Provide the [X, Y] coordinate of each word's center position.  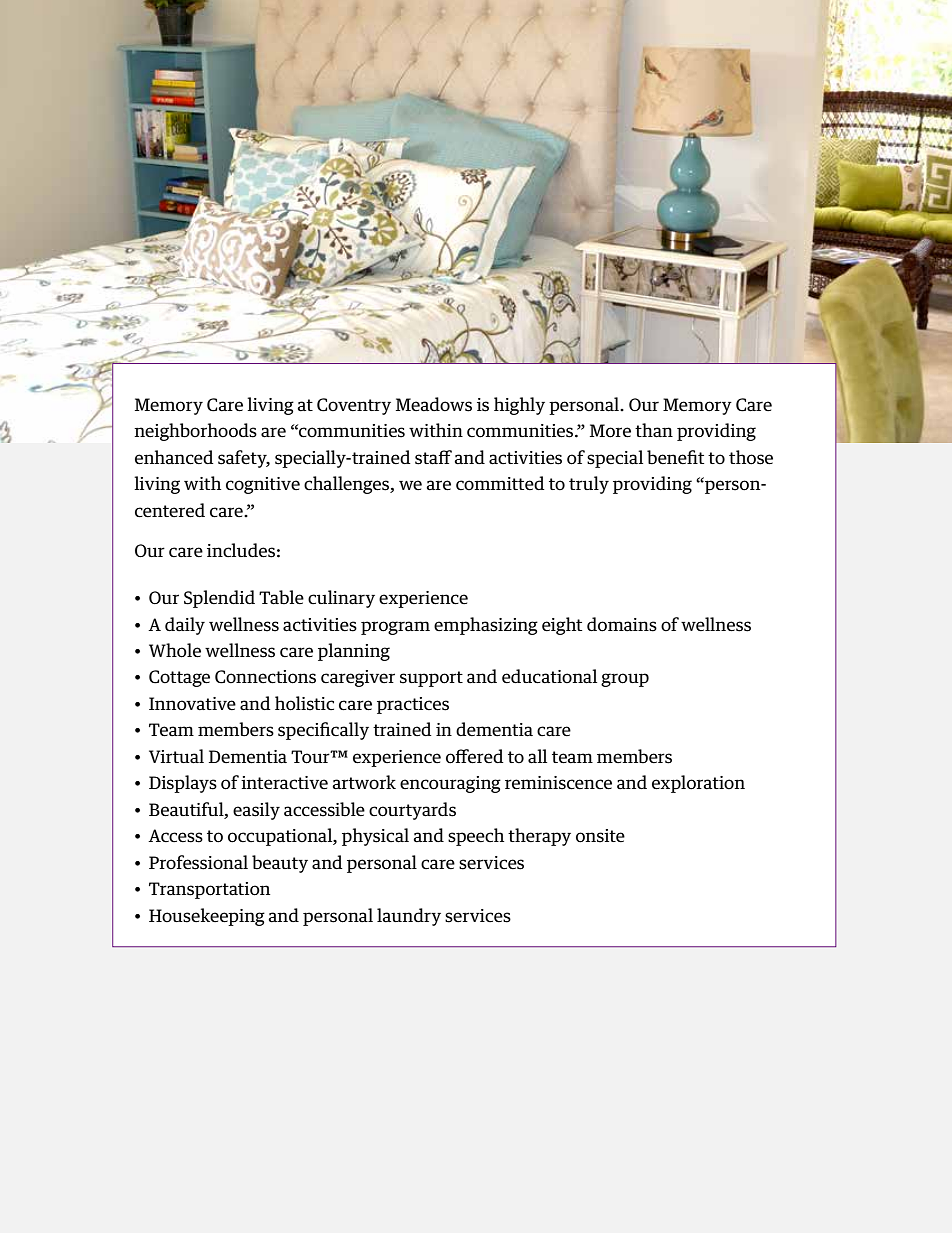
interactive [284, 783]
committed [500, 483]
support [431, 679]
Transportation [209, 890]
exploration [698, 784]
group [625, 680]
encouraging [450, 784]
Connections [265, 677]
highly [519, 406]
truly [589, 485]
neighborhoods [195, 432]
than [654, 430]
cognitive [263, 485]
